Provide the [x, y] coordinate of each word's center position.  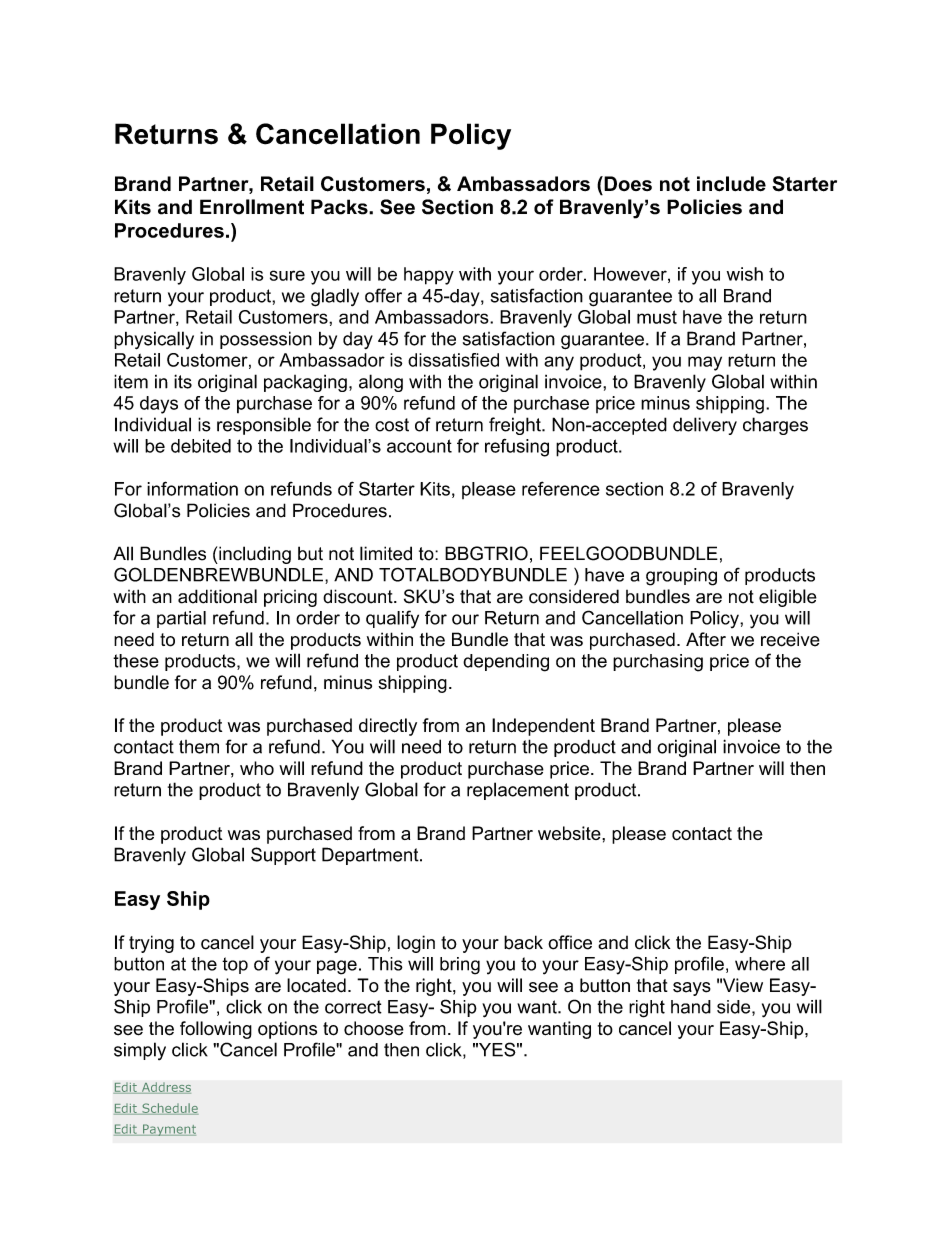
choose [374, 1028]
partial [181, 619]
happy [429, 276]
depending [506, 663]
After [706, 639]
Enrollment [252, 207]
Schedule [169, 1109]
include [731, 184]
